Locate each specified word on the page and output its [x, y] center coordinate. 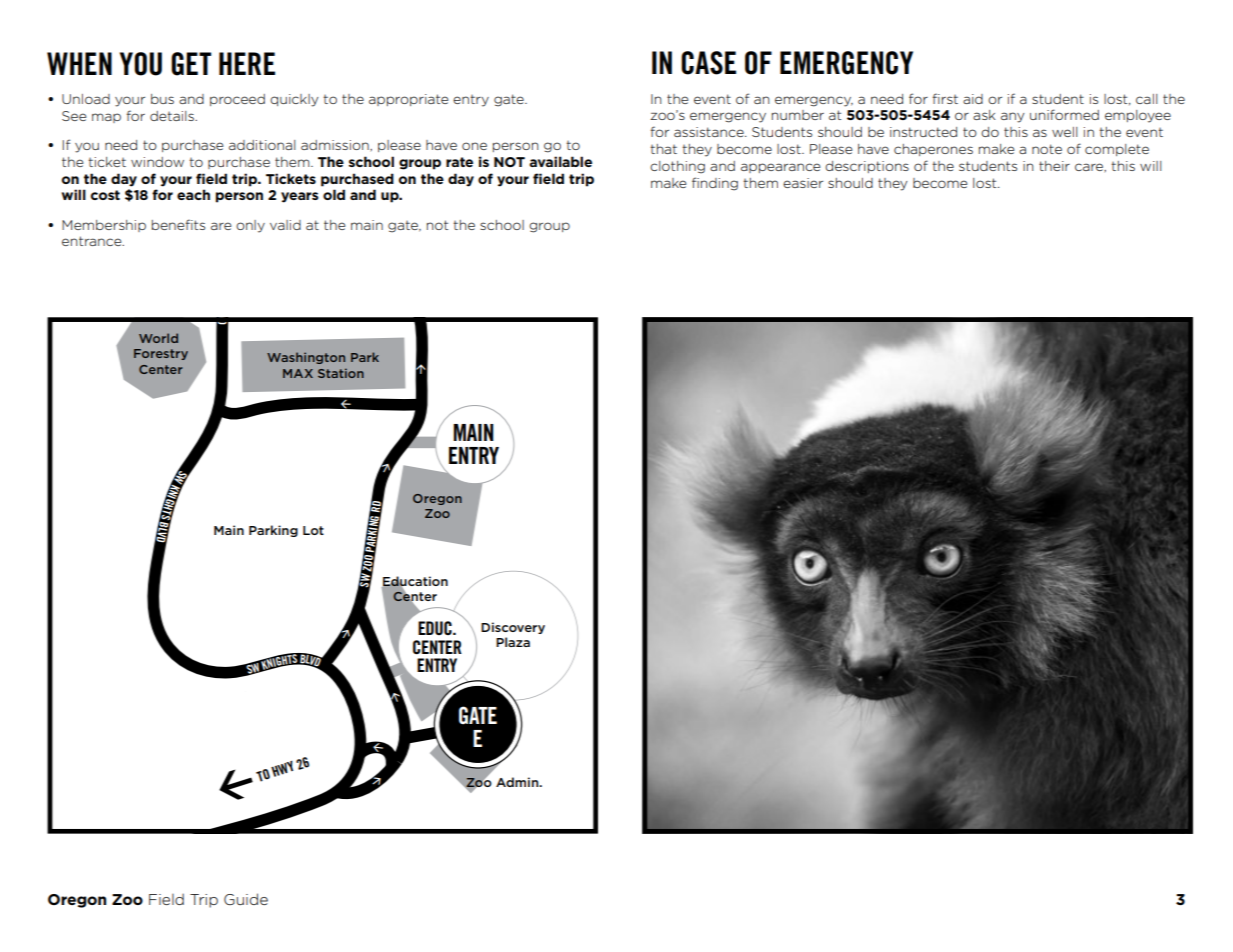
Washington [306, 358]
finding [715, 184]
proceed [237, 100]
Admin [518, 782]
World [158, 338]
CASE [708, 63]
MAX [298, 373]
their [1054, 166]
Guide [246, 899]
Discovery [513, 628]
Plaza [513, 642]
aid [973, 99]
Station [341, 373]
